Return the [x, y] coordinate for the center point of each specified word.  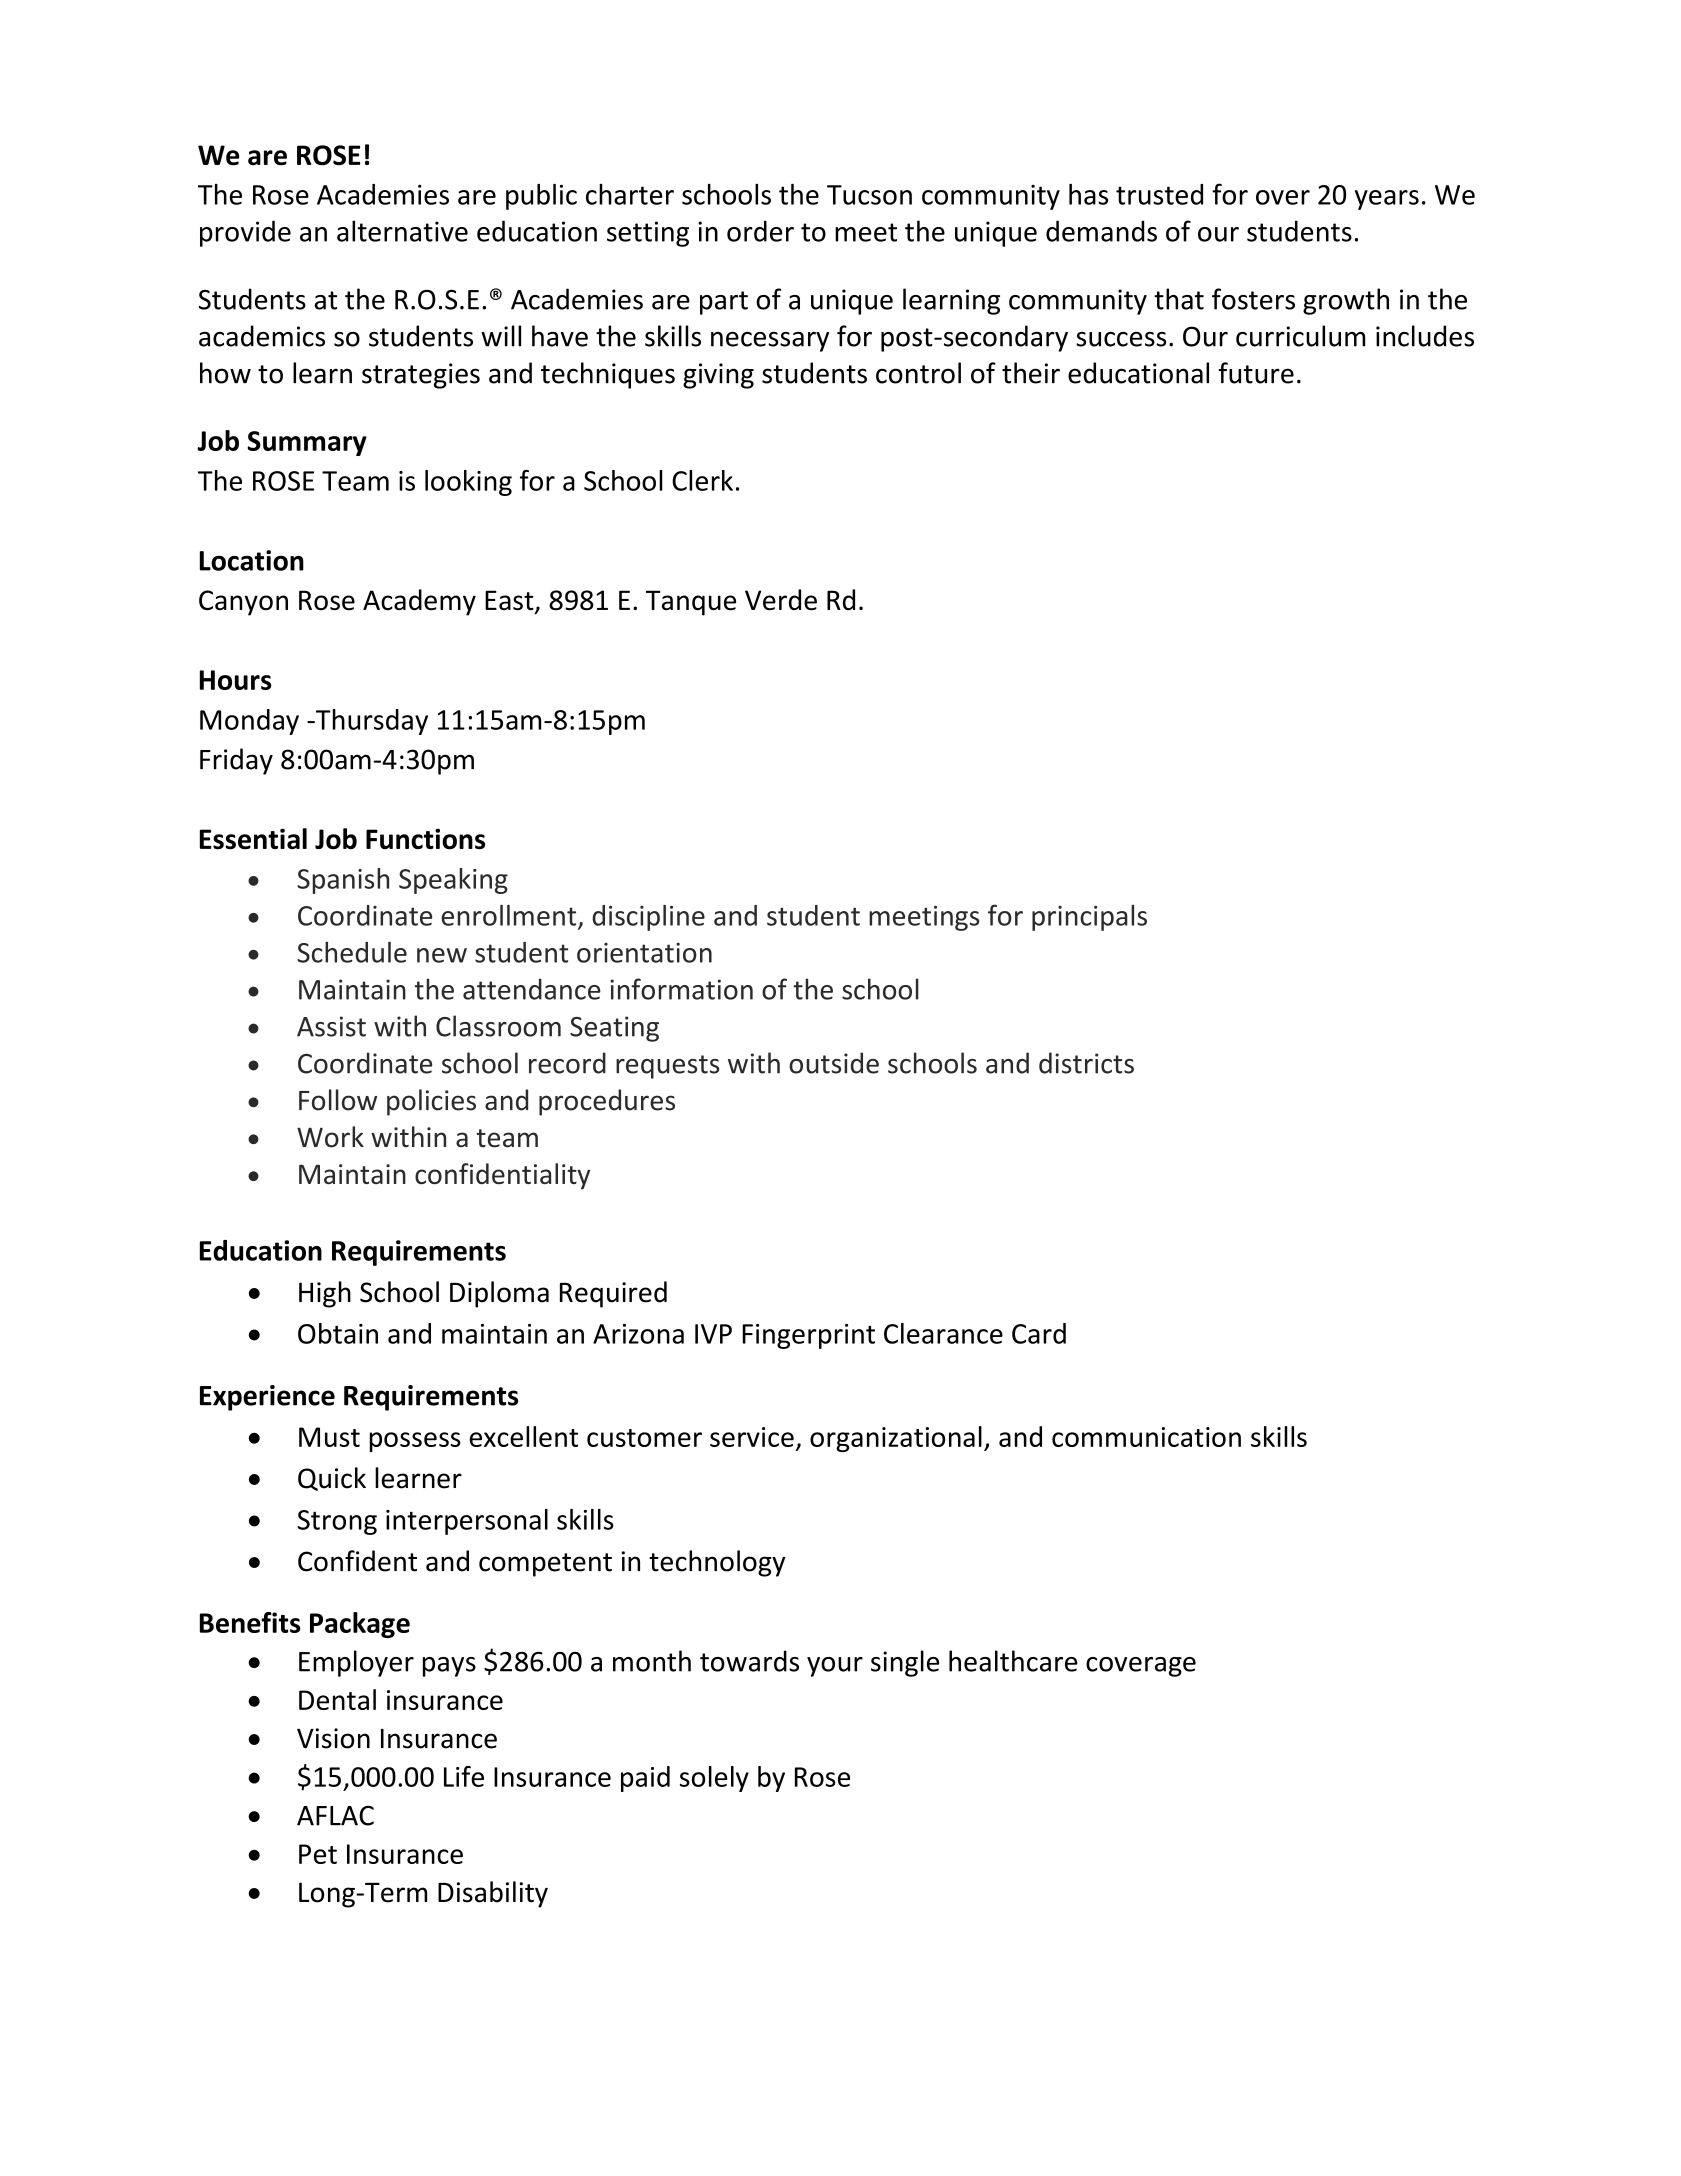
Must [329, 1437]
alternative [402, 231]
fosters [1253, 299]
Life [464, 1776]
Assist [331, 1026]
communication [1146, 1437]
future [1256, 373]
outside [834, 1063]
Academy [419, 602]
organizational [896, 1439]
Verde [781, 600]
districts [1086, 1063]
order [760, 231]
